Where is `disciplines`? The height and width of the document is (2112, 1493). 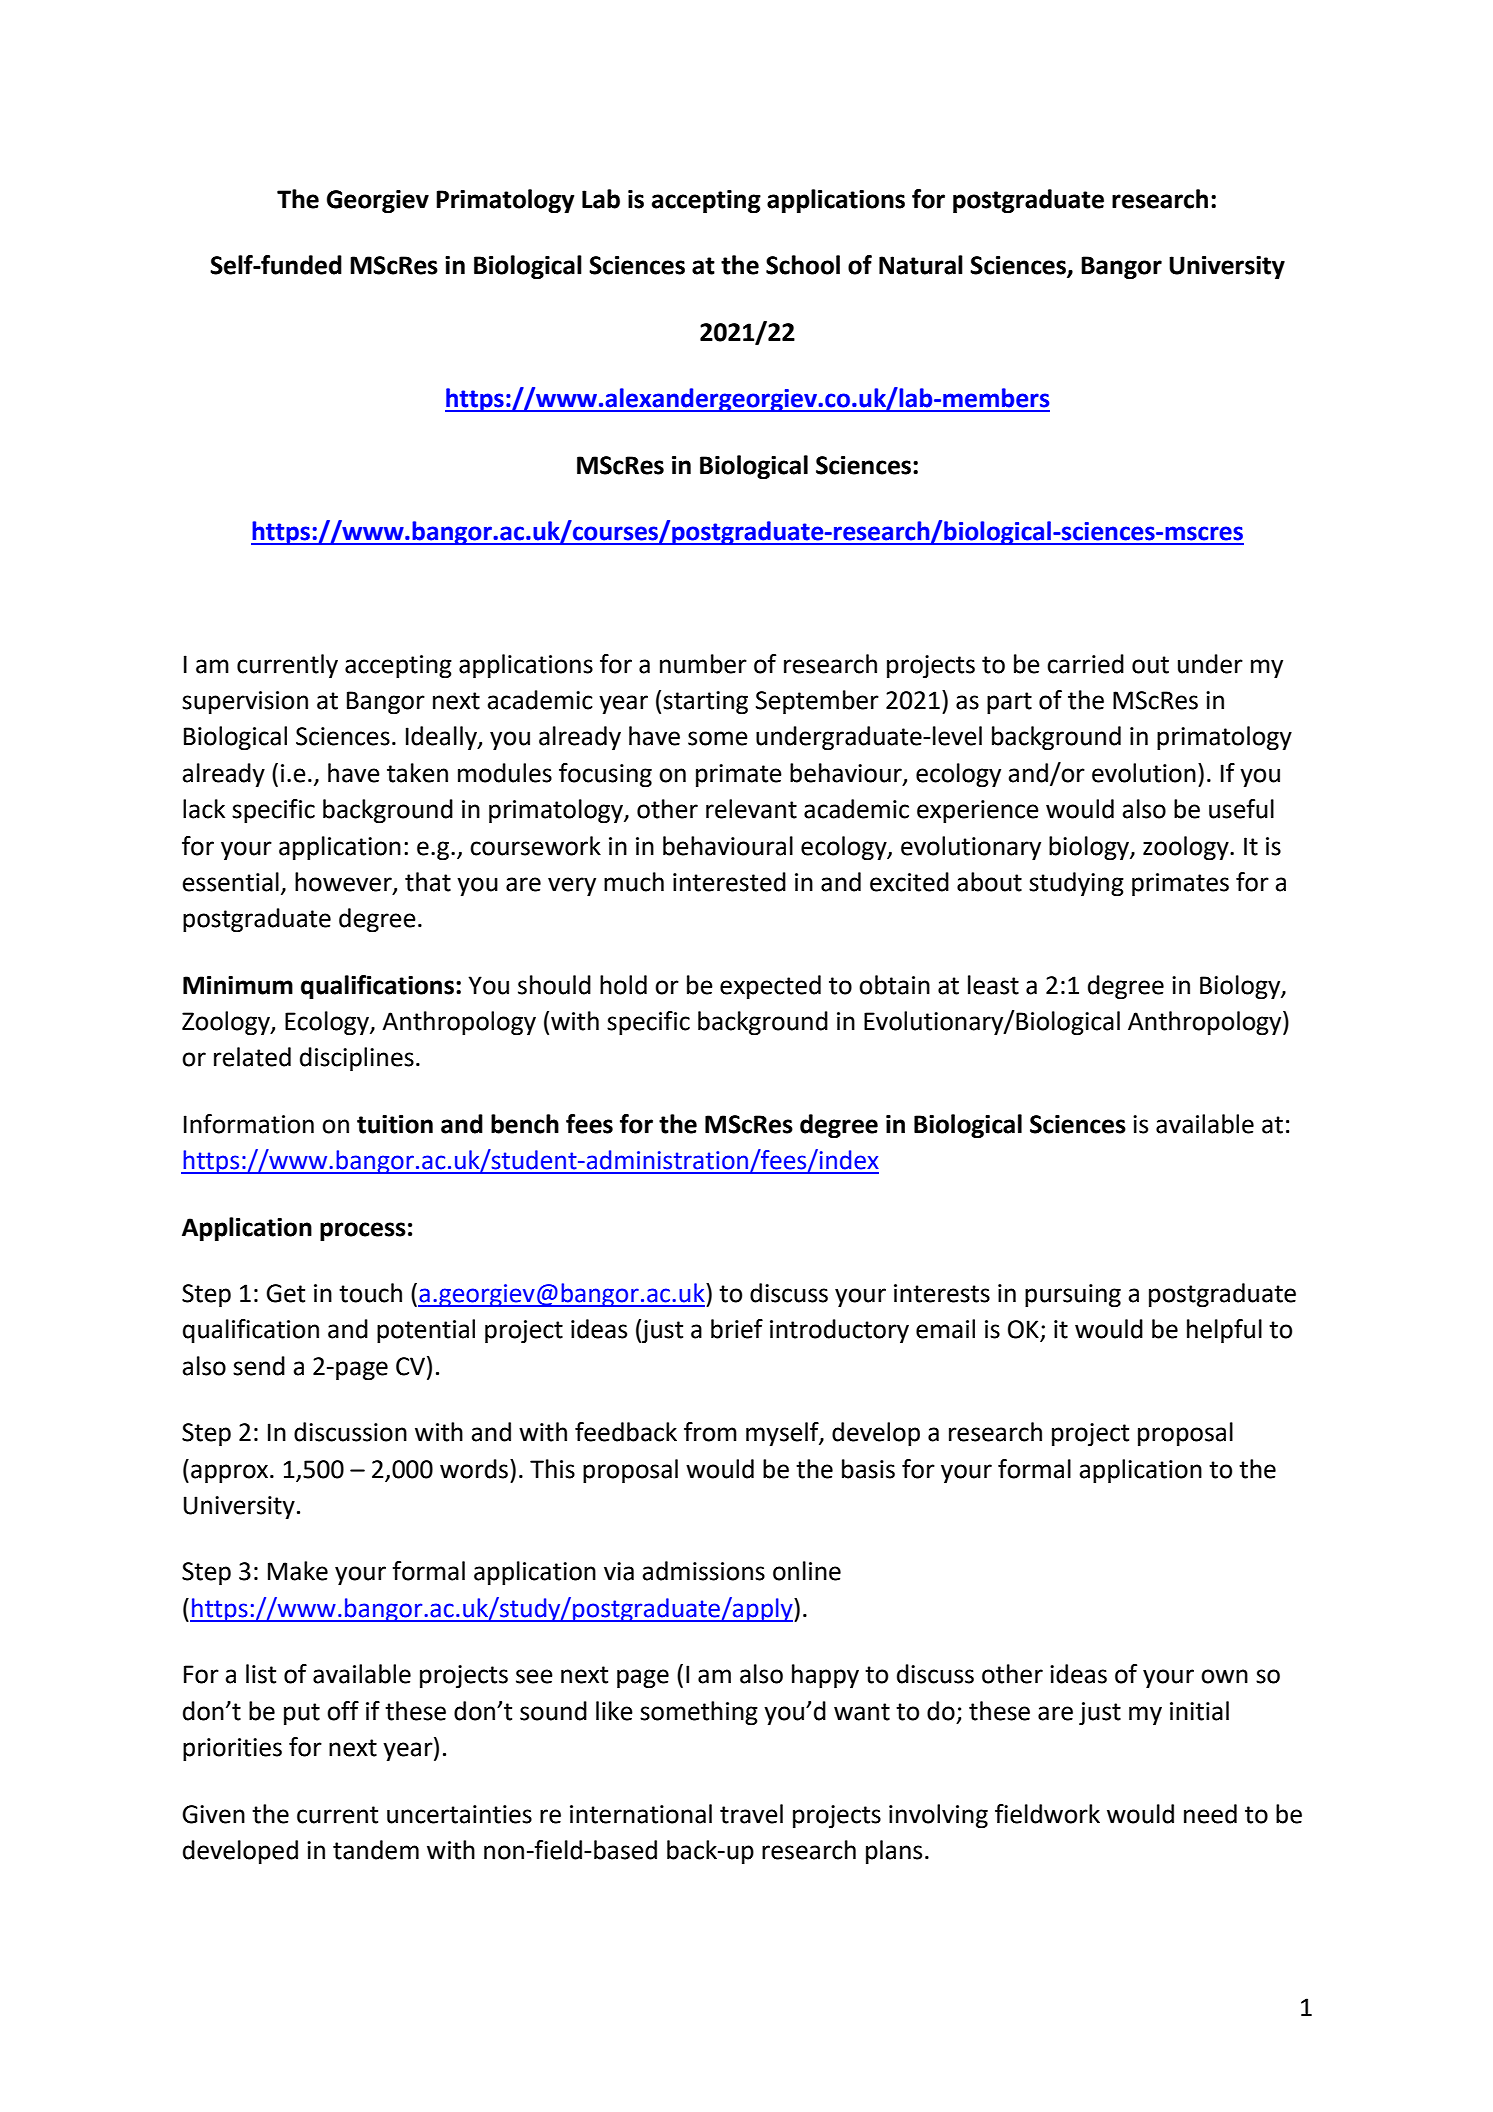 disciplines is located at coordinates (357, 1059).
